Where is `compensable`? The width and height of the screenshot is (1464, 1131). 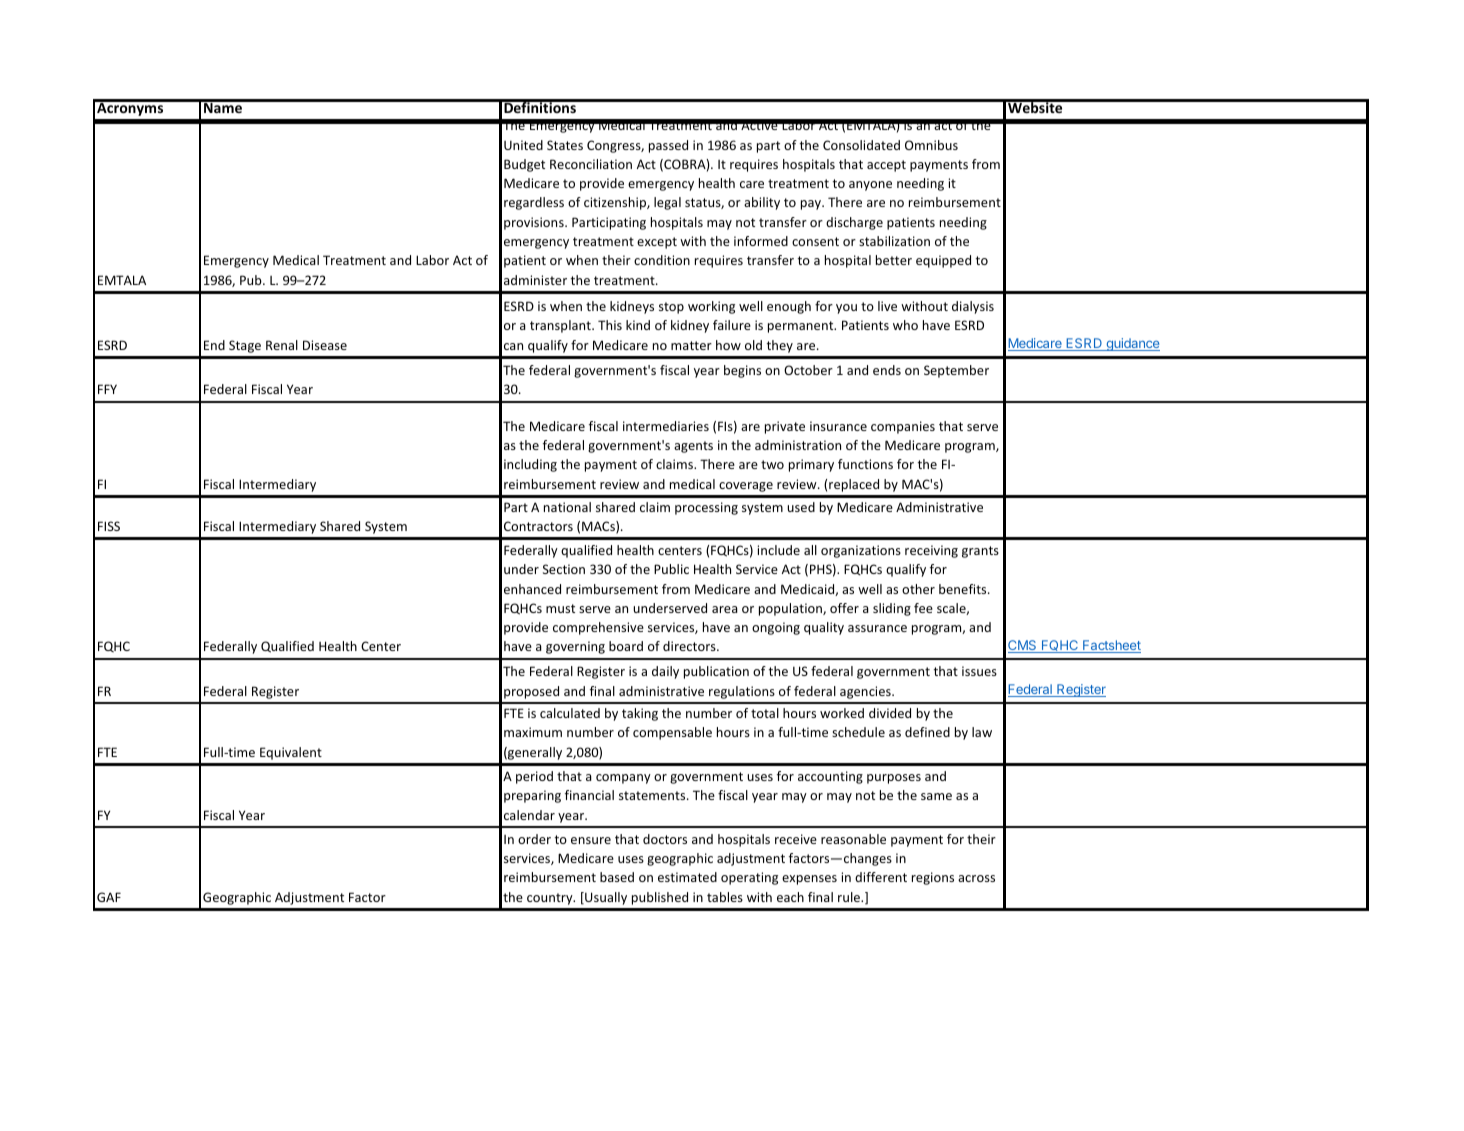
compensable is located at coordinates (672, 733).
